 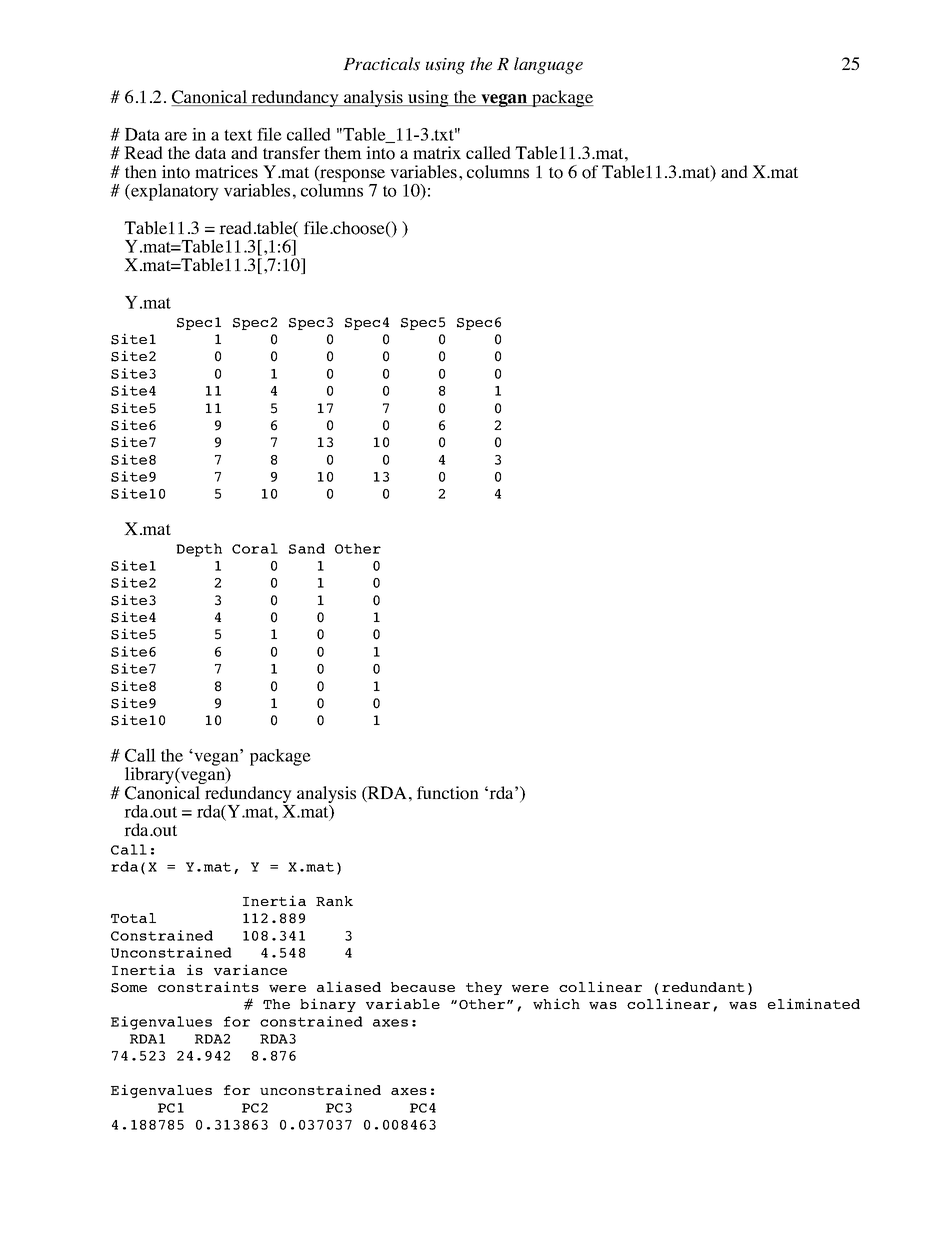 What do you see at coordinates (437, 152) in the image?
I see `matrix` at bounding box center [437, 152].
